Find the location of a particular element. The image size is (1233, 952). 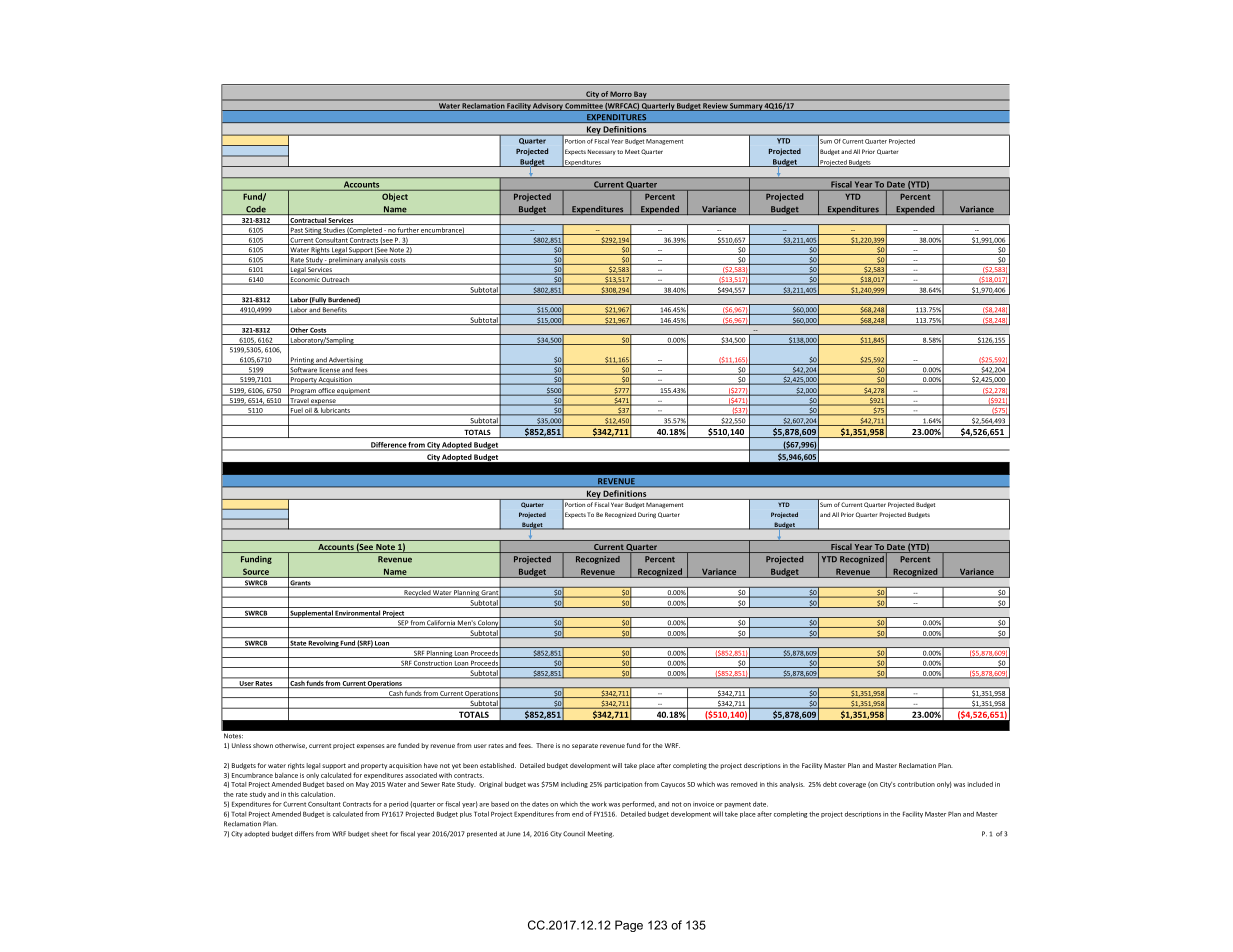

Committee is located at coordinates (584, 107).
